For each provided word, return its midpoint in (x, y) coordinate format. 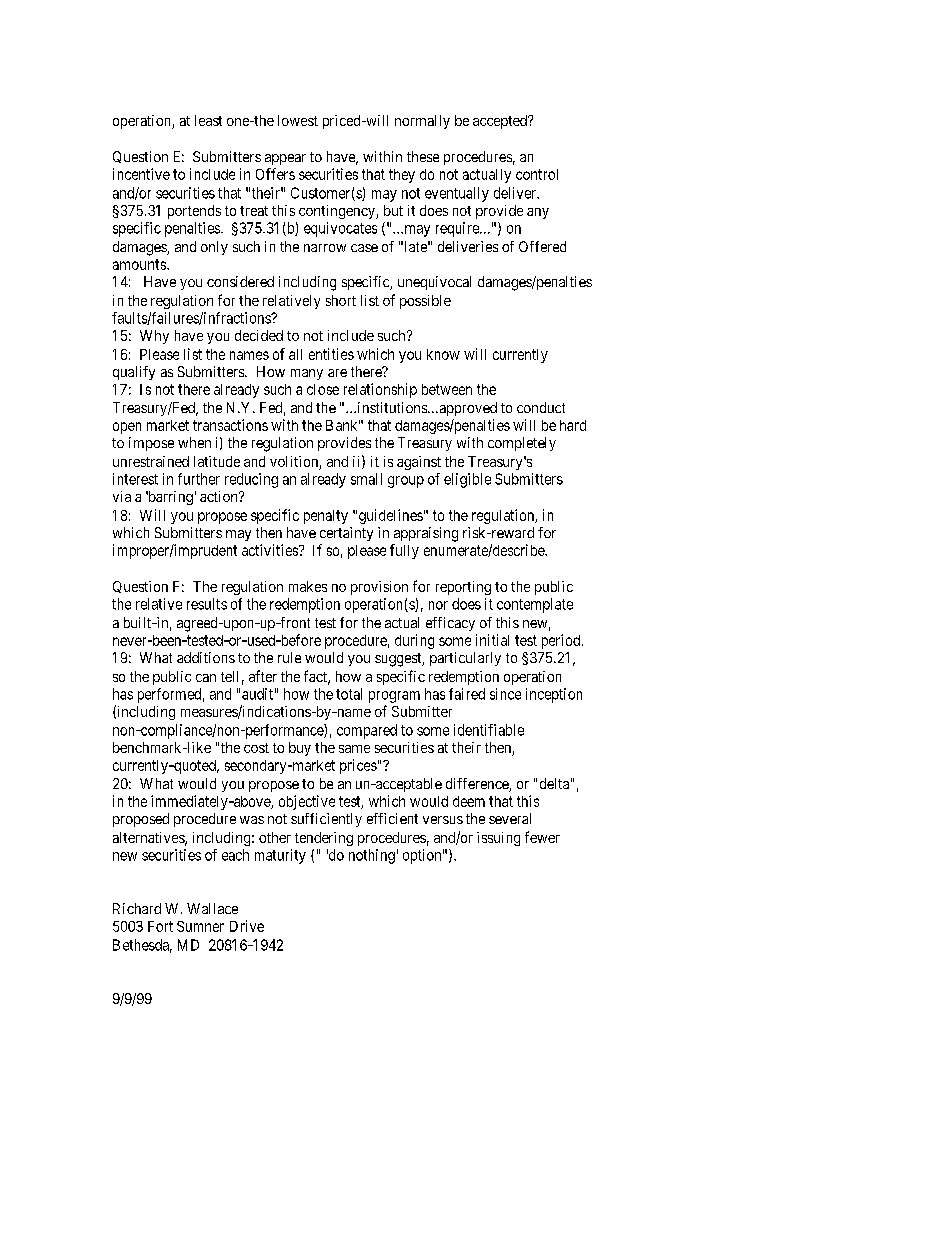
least (208, 120)
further (199, 479)
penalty (326, 517)
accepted (501, 122)
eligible (467, 480)
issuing (498, 839)
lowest (298, 120)
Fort (160, 926)
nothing (372, 856)
